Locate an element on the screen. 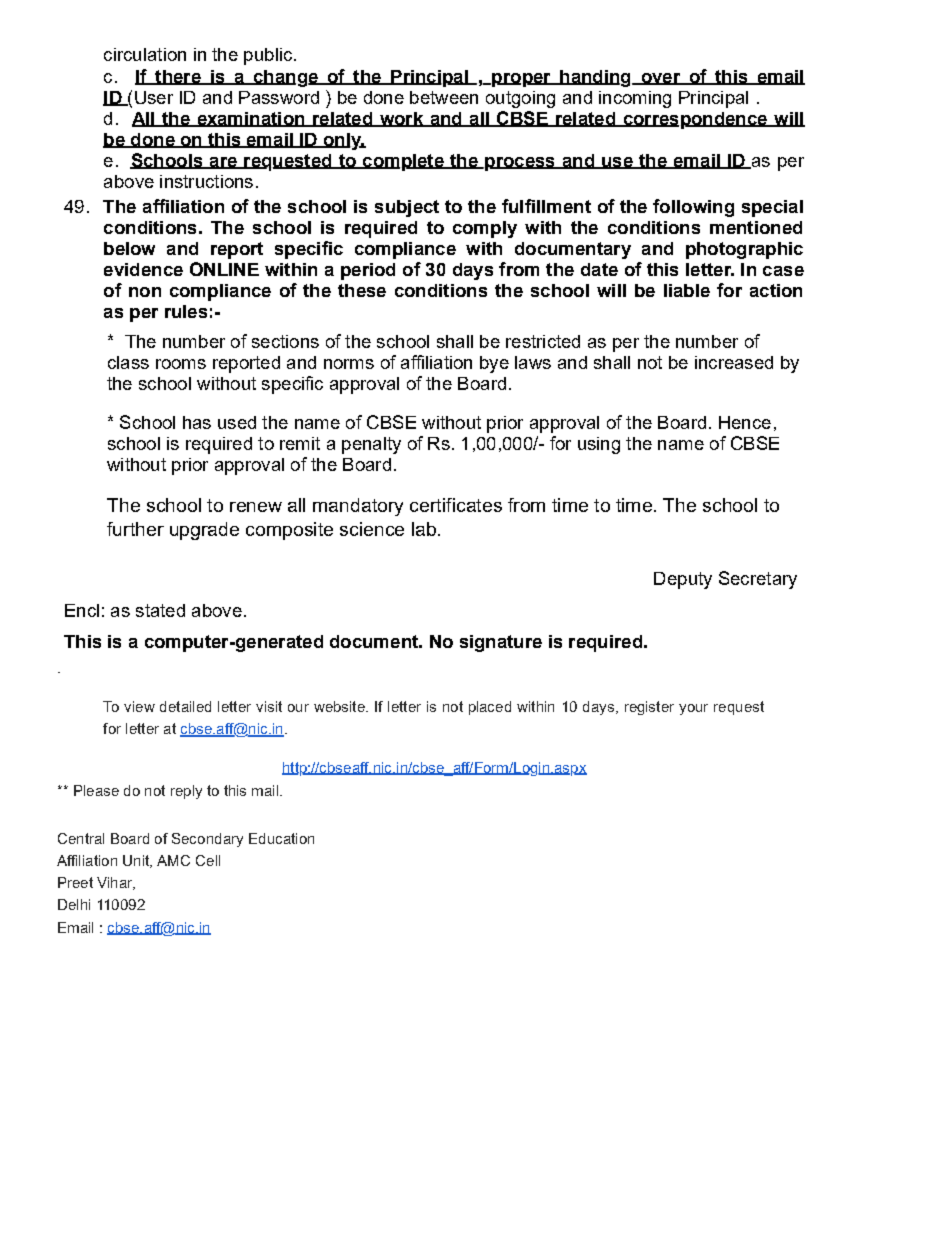 The image size is (952, 1233). stated is located at coordinates (160, 610).
